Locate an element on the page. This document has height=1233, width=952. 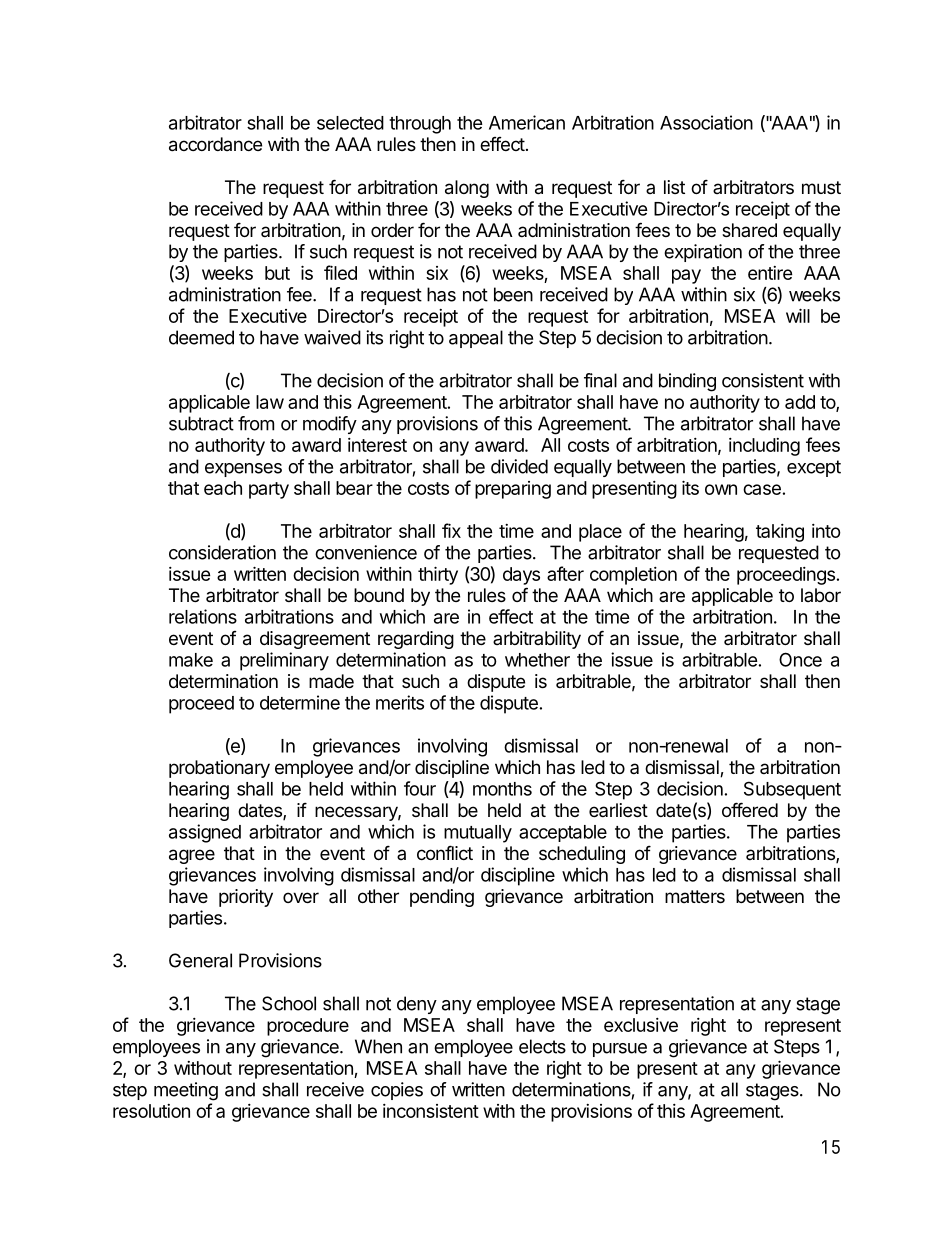
Association is located at coordinates (706, 122).
